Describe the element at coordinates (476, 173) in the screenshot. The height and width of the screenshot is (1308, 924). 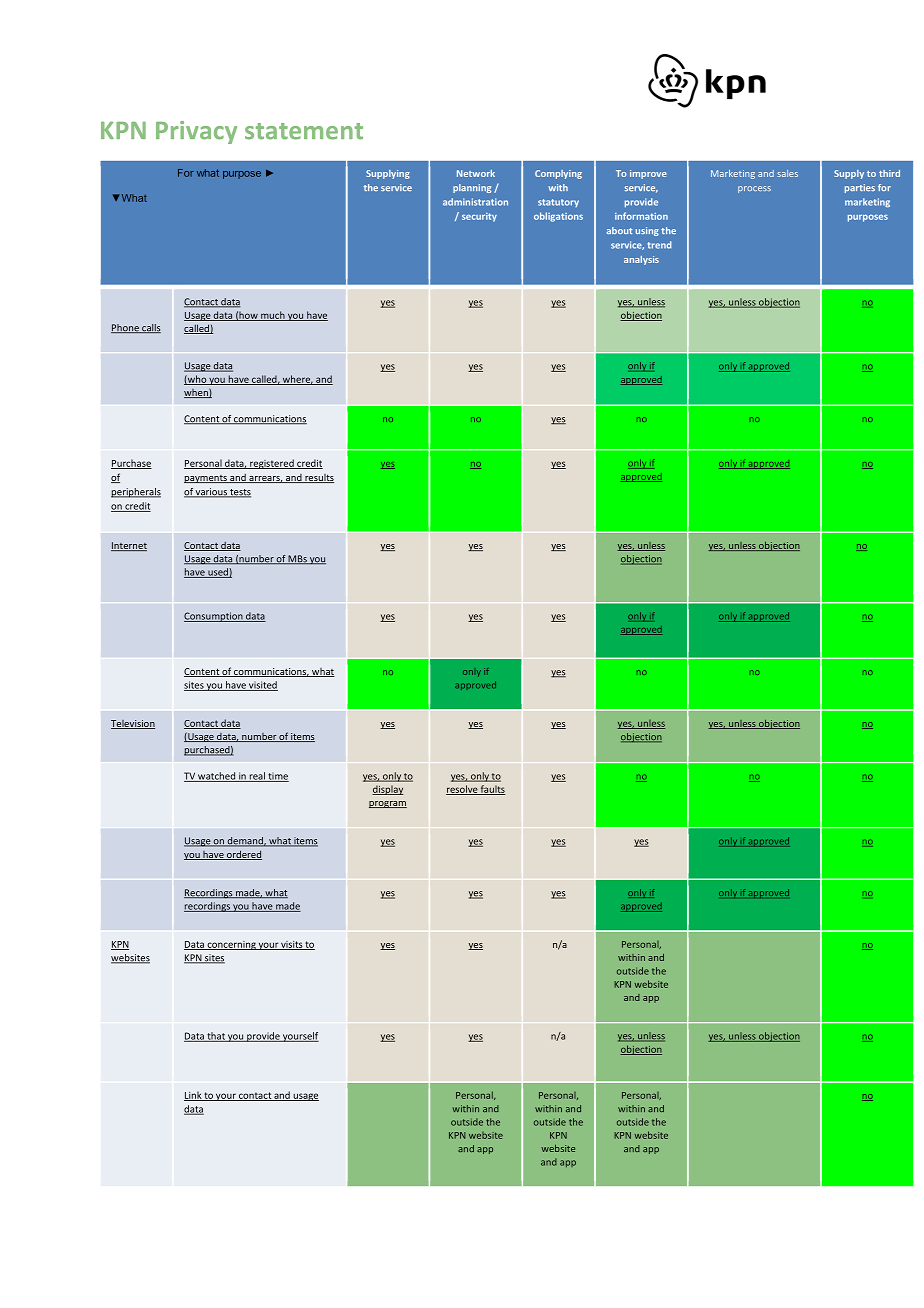
I see `Network` at that location.
